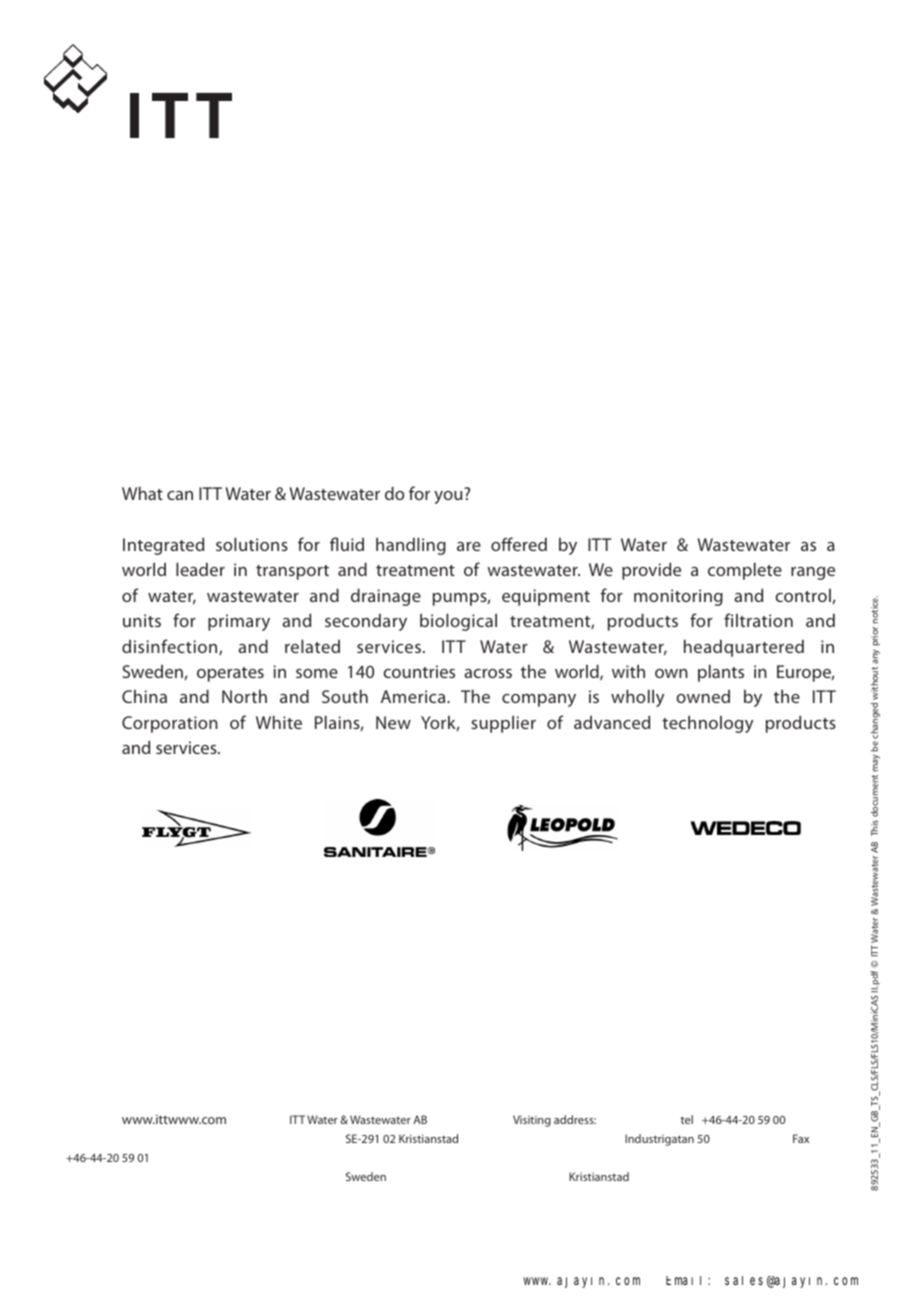 This screenshot has height=1308, width=924. What do you see at coordinates (532, 1121) in the screenshot?
I see `Visiting` at bounding box center [532, 1121].
